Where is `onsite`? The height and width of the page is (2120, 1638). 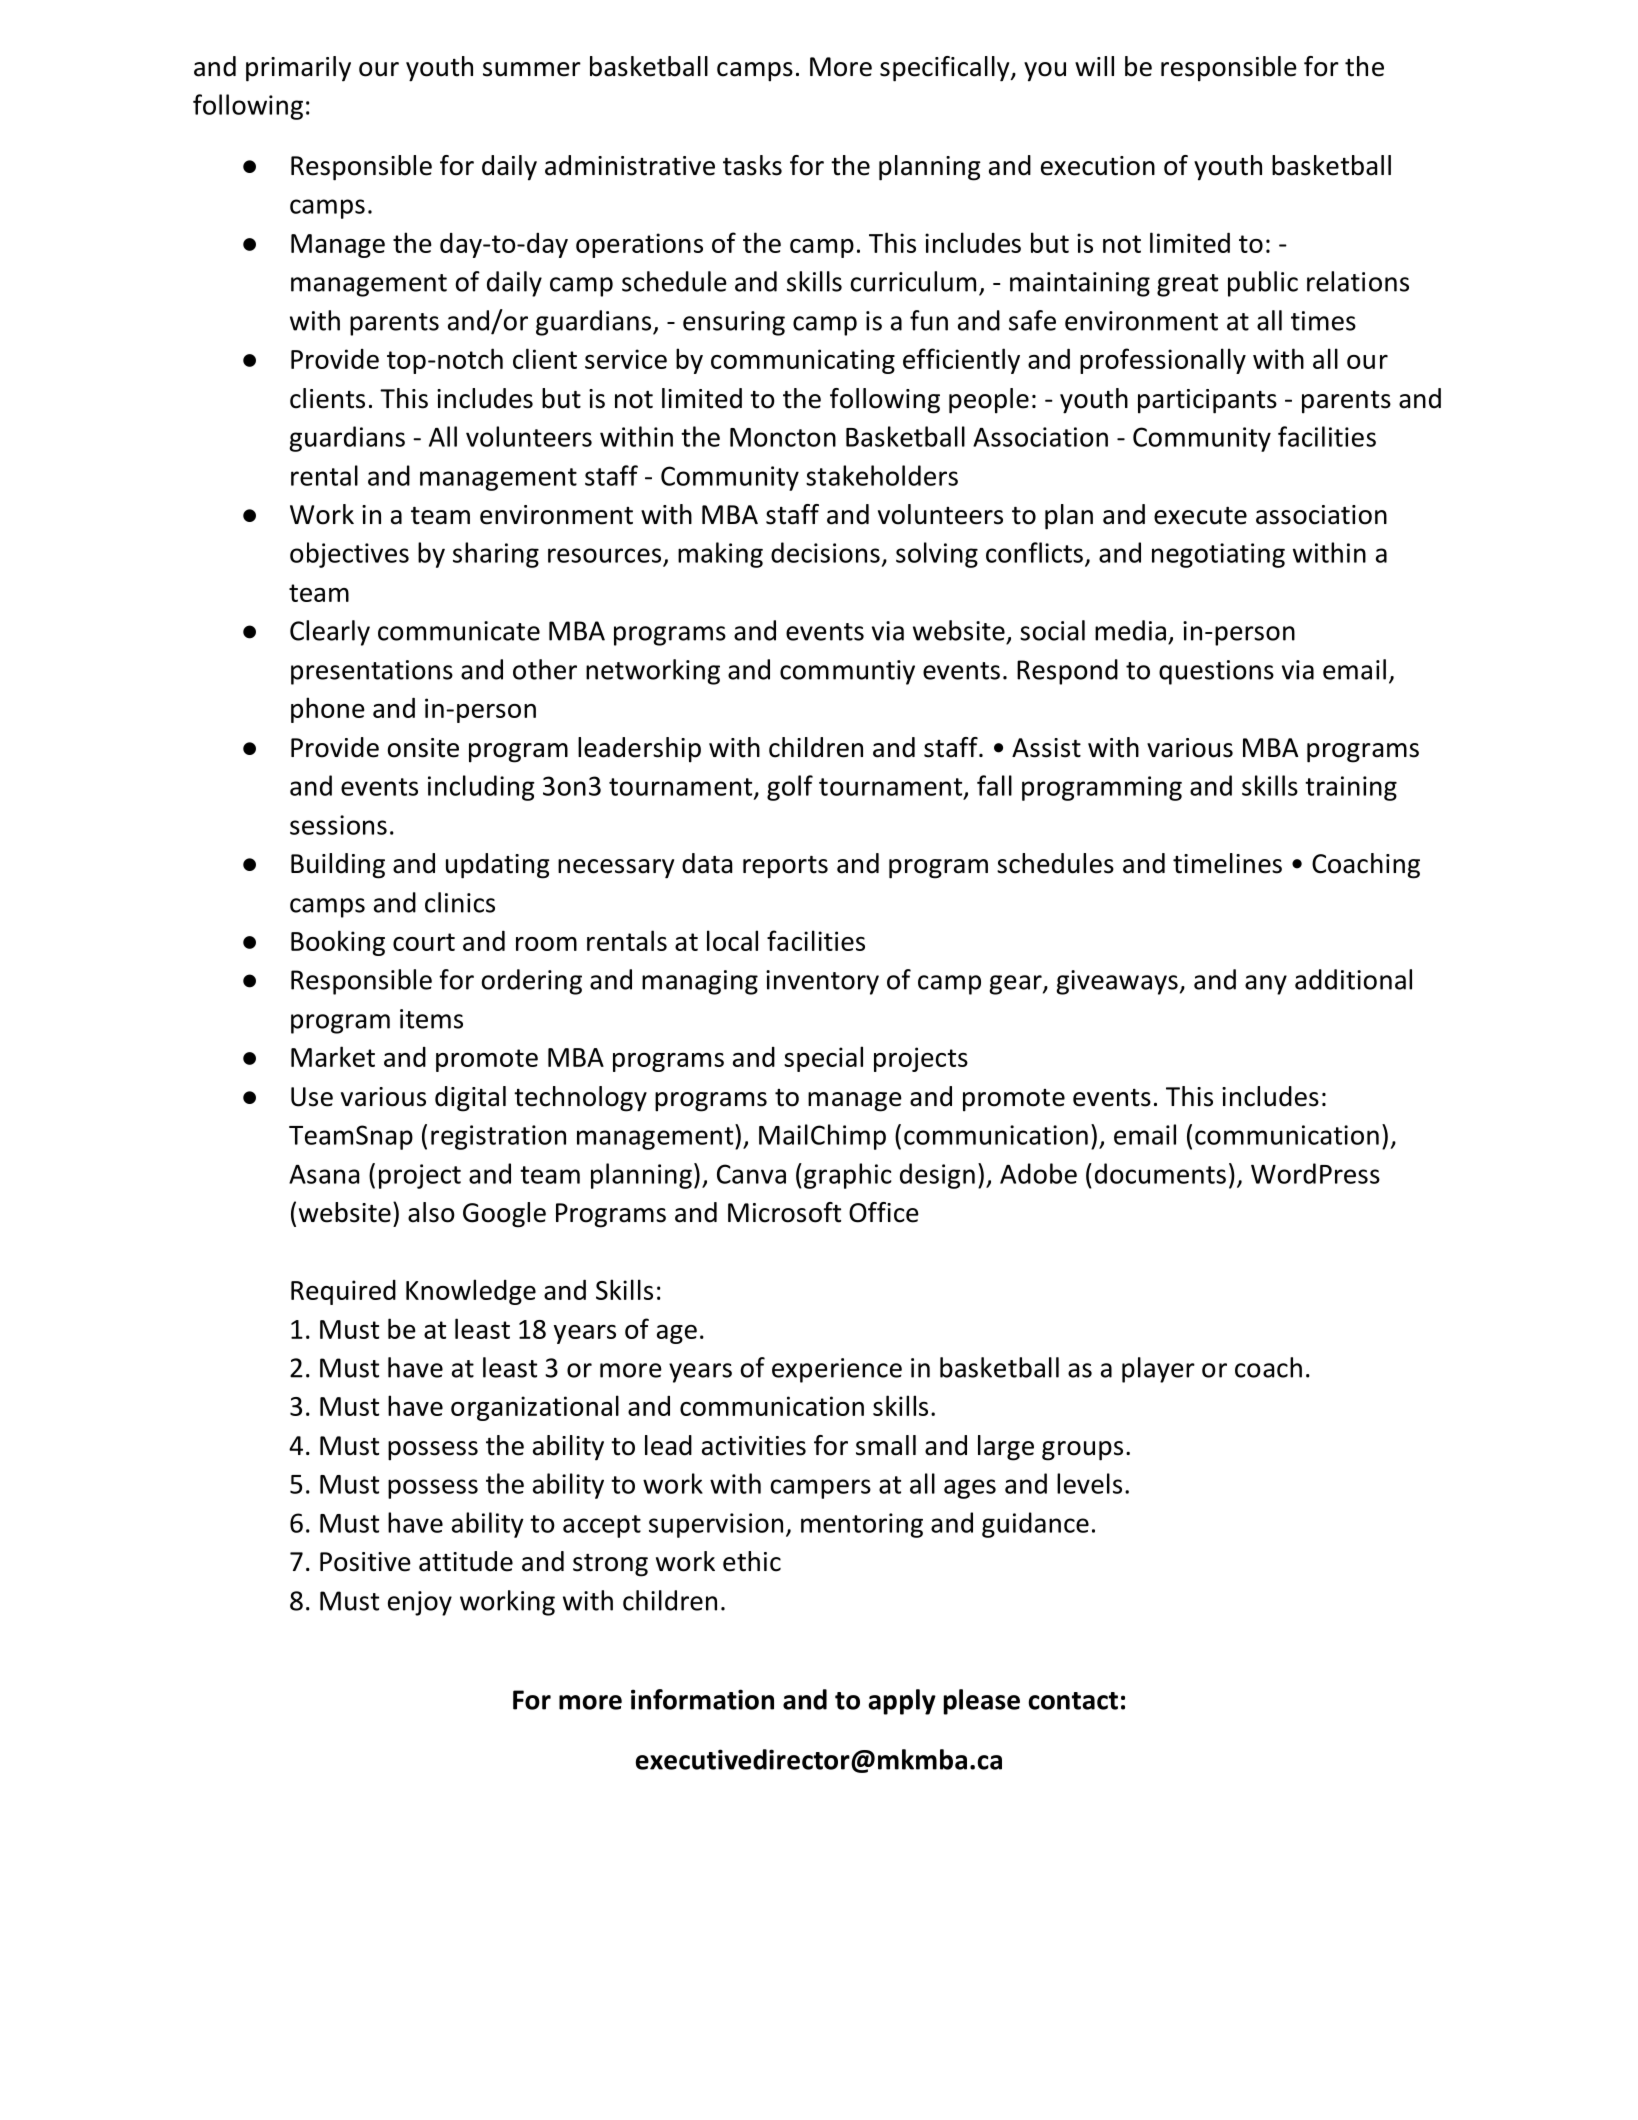
onsite is located at coordinates (423, 748).
